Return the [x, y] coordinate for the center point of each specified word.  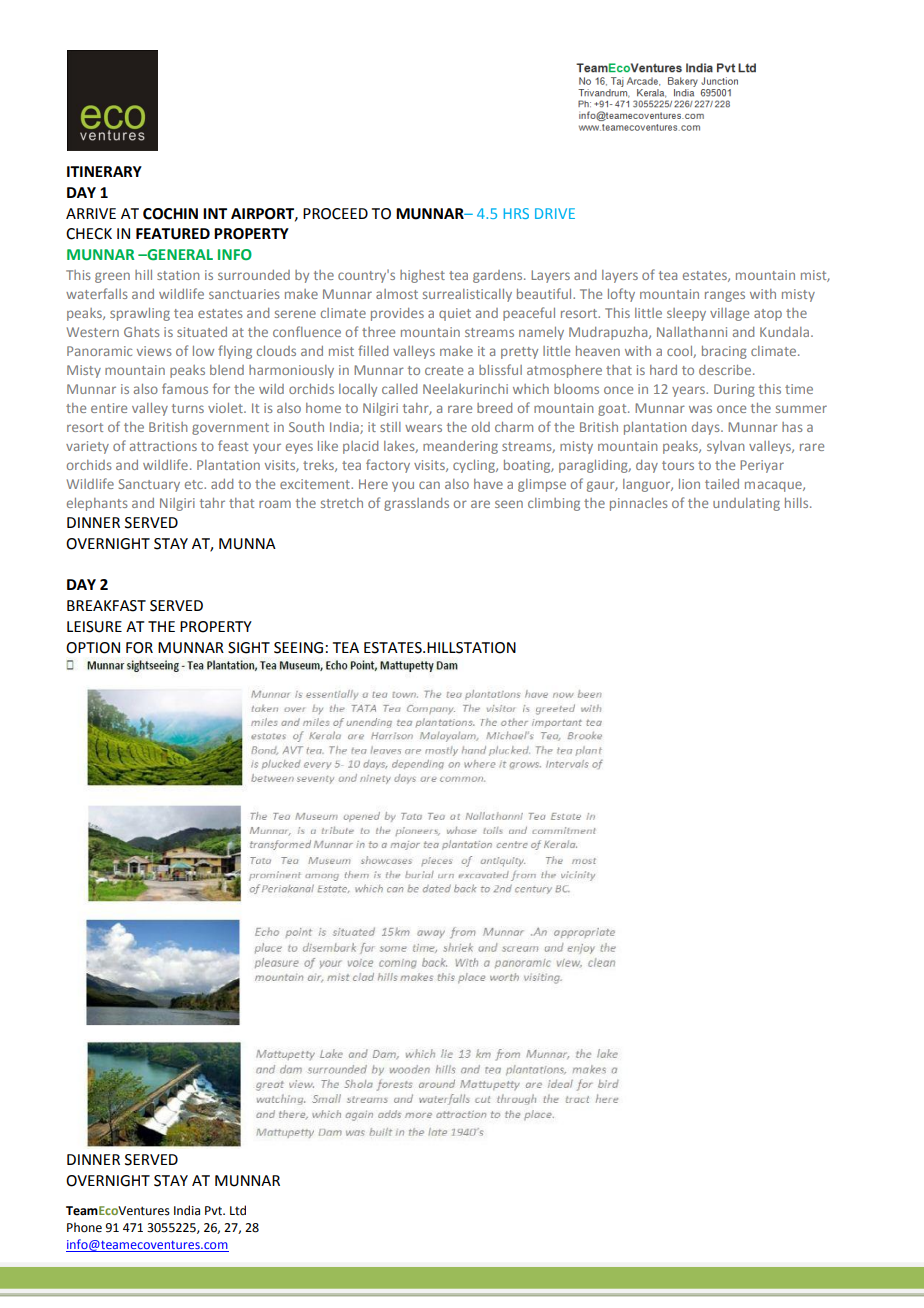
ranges [725, 296]
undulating [746, 504]
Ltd [238, 1210]
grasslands [416, 504]
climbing [554, 504]
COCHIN [170, 214]
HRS [516, 213]
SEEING [298, 648]
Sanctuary [149, 485]
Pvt [215, 1211]
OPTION [93, 648]
